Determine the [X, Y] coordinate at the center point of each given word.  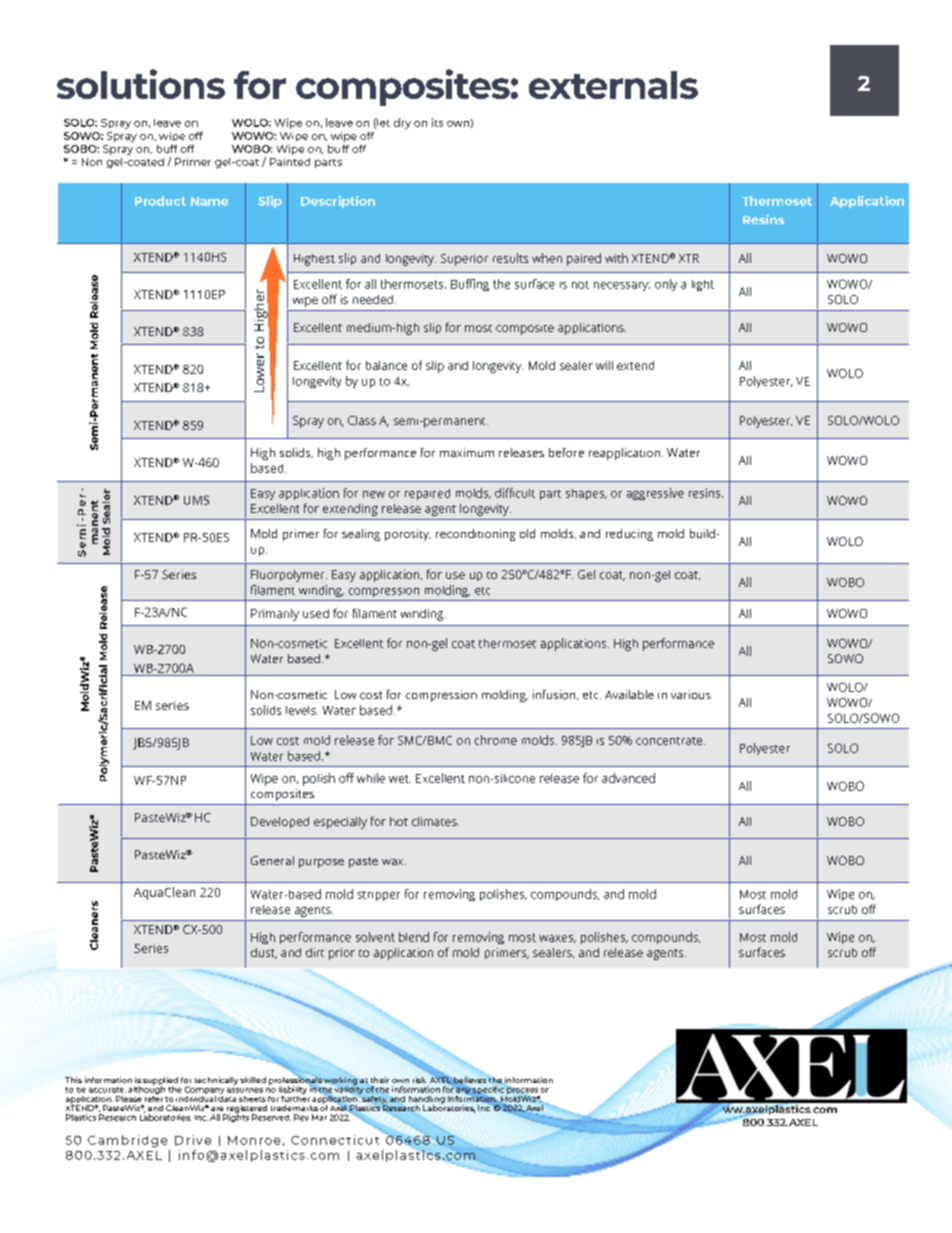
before [566, 452]
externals [613, 85]
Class [362, 420]
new [374, 494]
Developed [280, 822]
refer [154, 1097]
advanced [628, 778]
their [380, 1080]
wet [400, 779]
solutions [141, 84]
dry [402, 123]
